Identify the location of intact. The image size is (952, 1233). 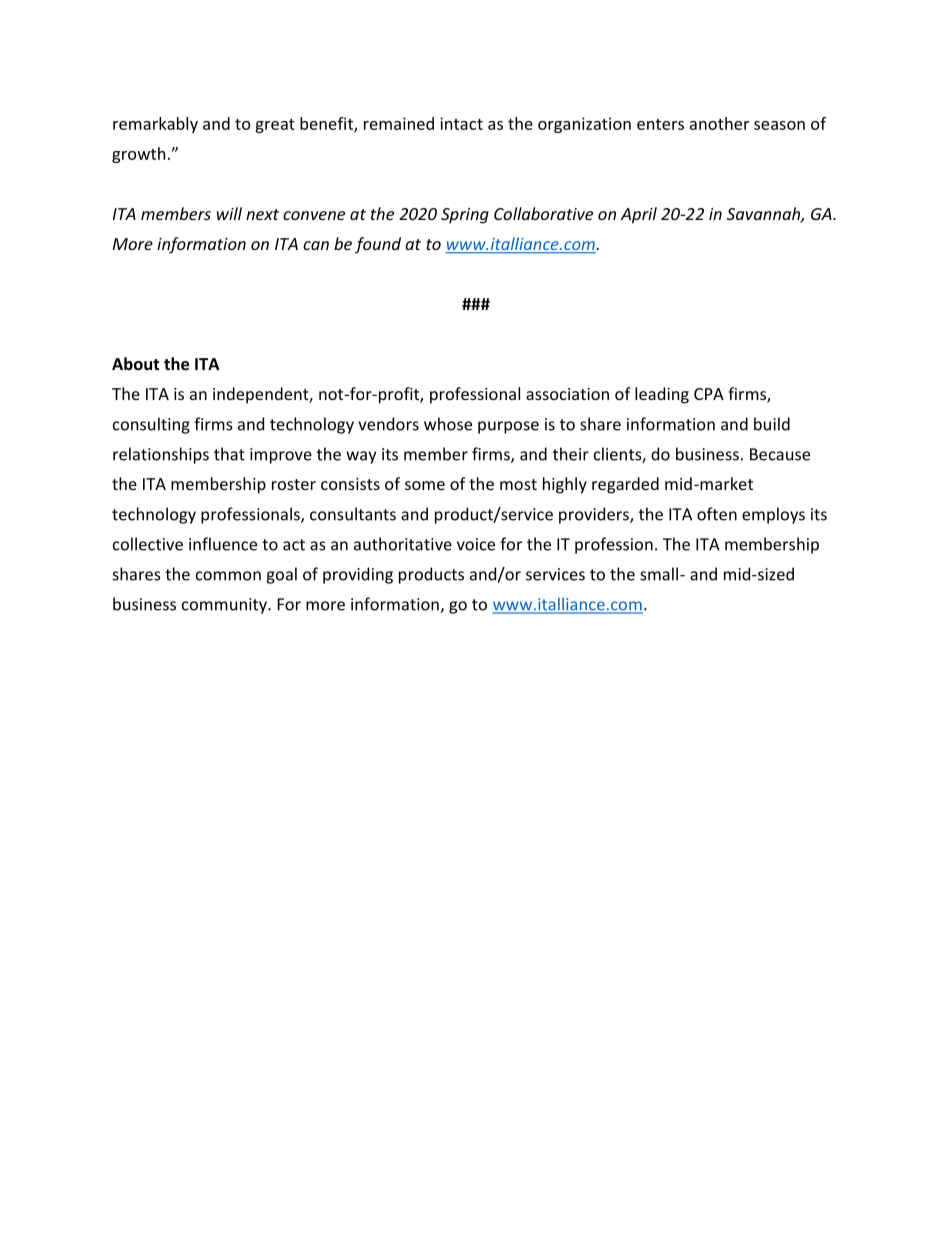
(461, 123).
